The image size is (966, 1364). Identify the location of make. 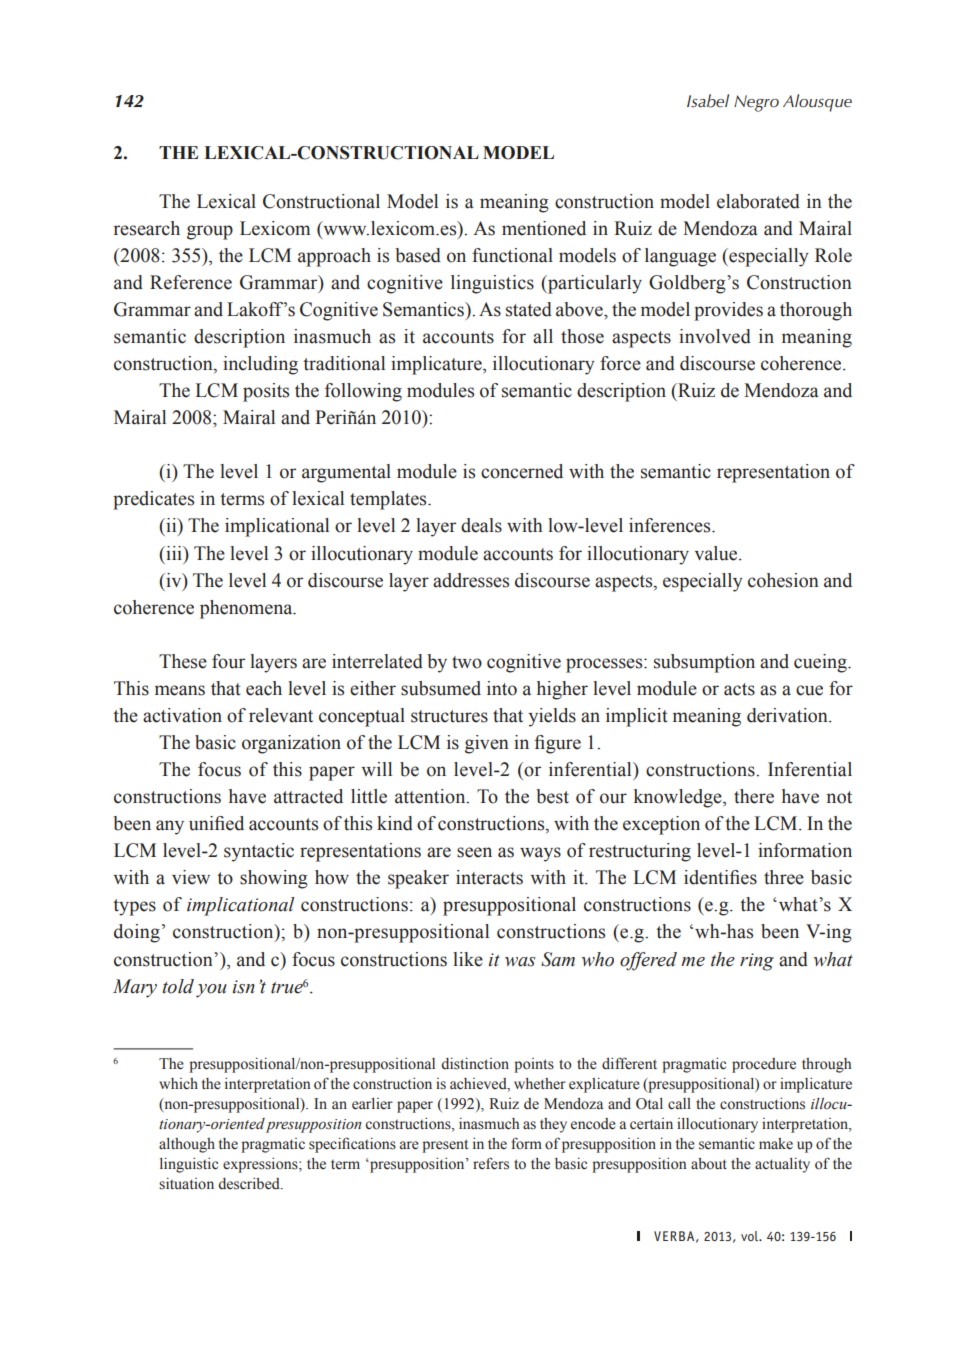
(776, 1144).
